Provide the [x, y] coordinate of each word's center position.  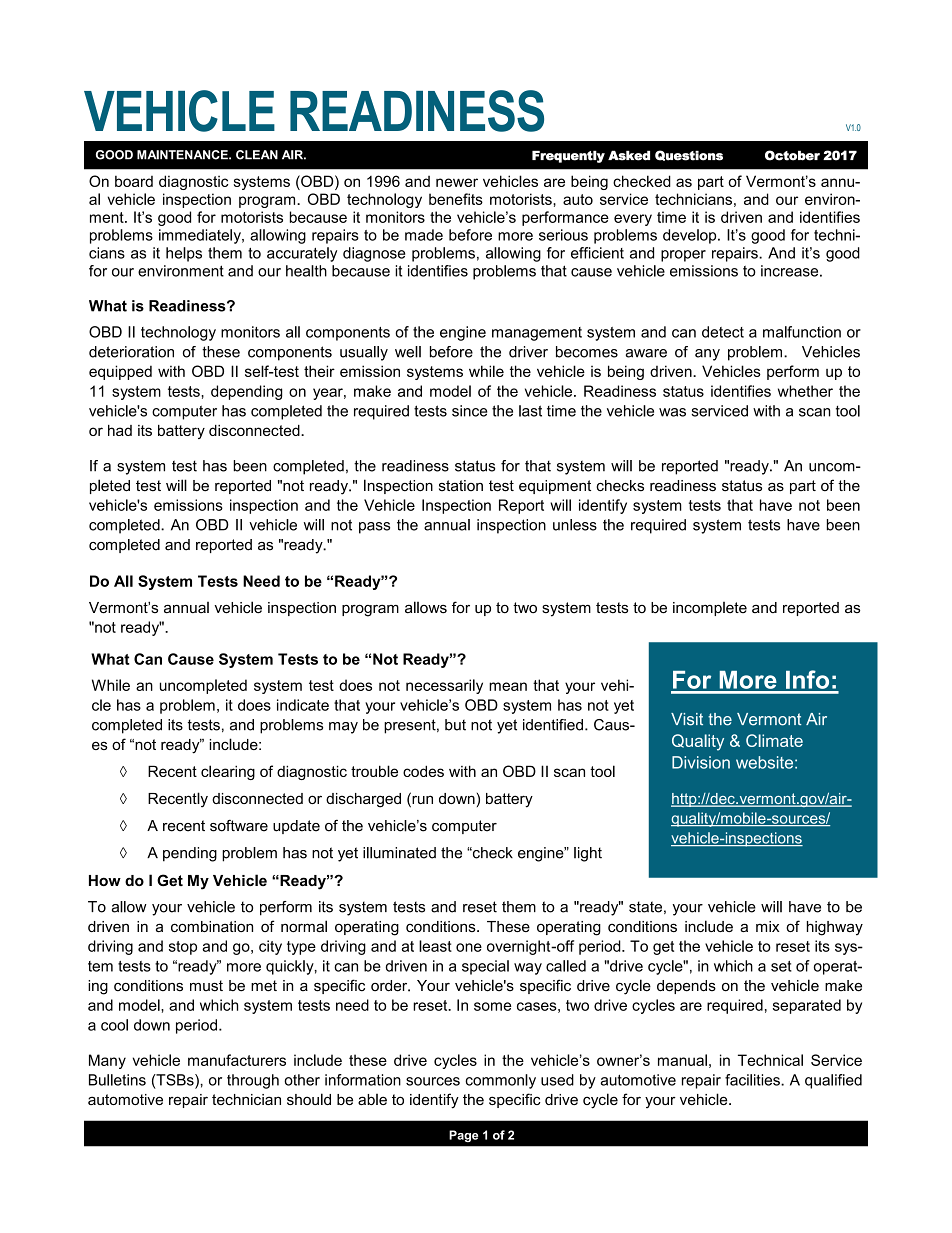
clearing [228, 772]
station [461, 486]
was [672, 412]
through [253, 1081]
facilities [753, 1080]
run [421, 800]
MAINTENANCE [183, 155]
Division [701, 762]
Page [463, 1136]
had [120, 430]
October [792, 155]
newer [457, 182]
